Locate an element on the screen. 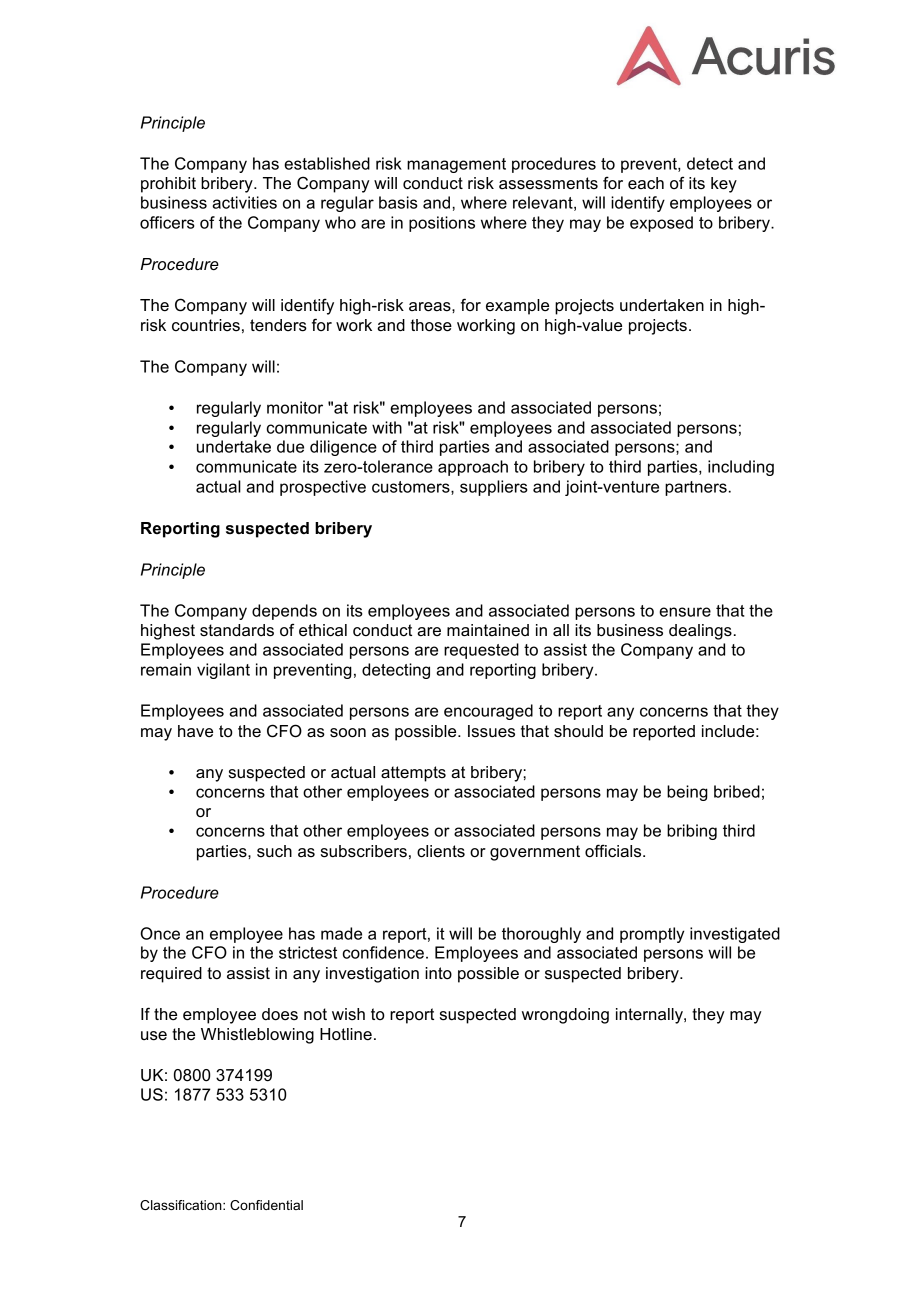 This screenshot has height=1308, width=924. customers is located at coordinates (412, 488).
